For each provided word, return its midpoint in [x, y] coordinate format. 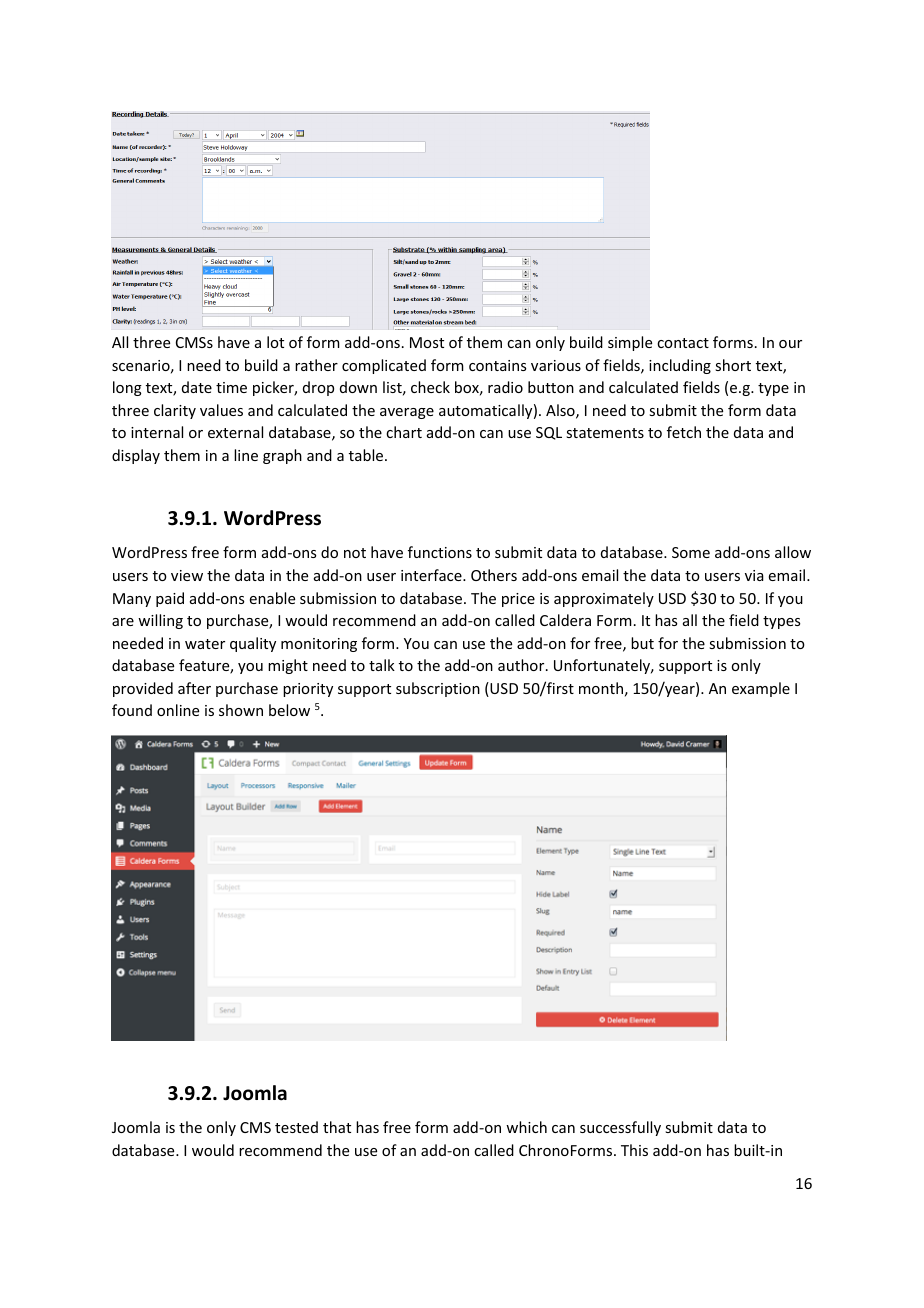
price [518, 600]
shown [241, 710]
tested [296, 1127]
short [733, 365]
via [754, 575]
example [761, 689]
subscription [438, 689]
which [526, 1127]
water [205, 644]
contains [497, 365]
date [197, 387]
